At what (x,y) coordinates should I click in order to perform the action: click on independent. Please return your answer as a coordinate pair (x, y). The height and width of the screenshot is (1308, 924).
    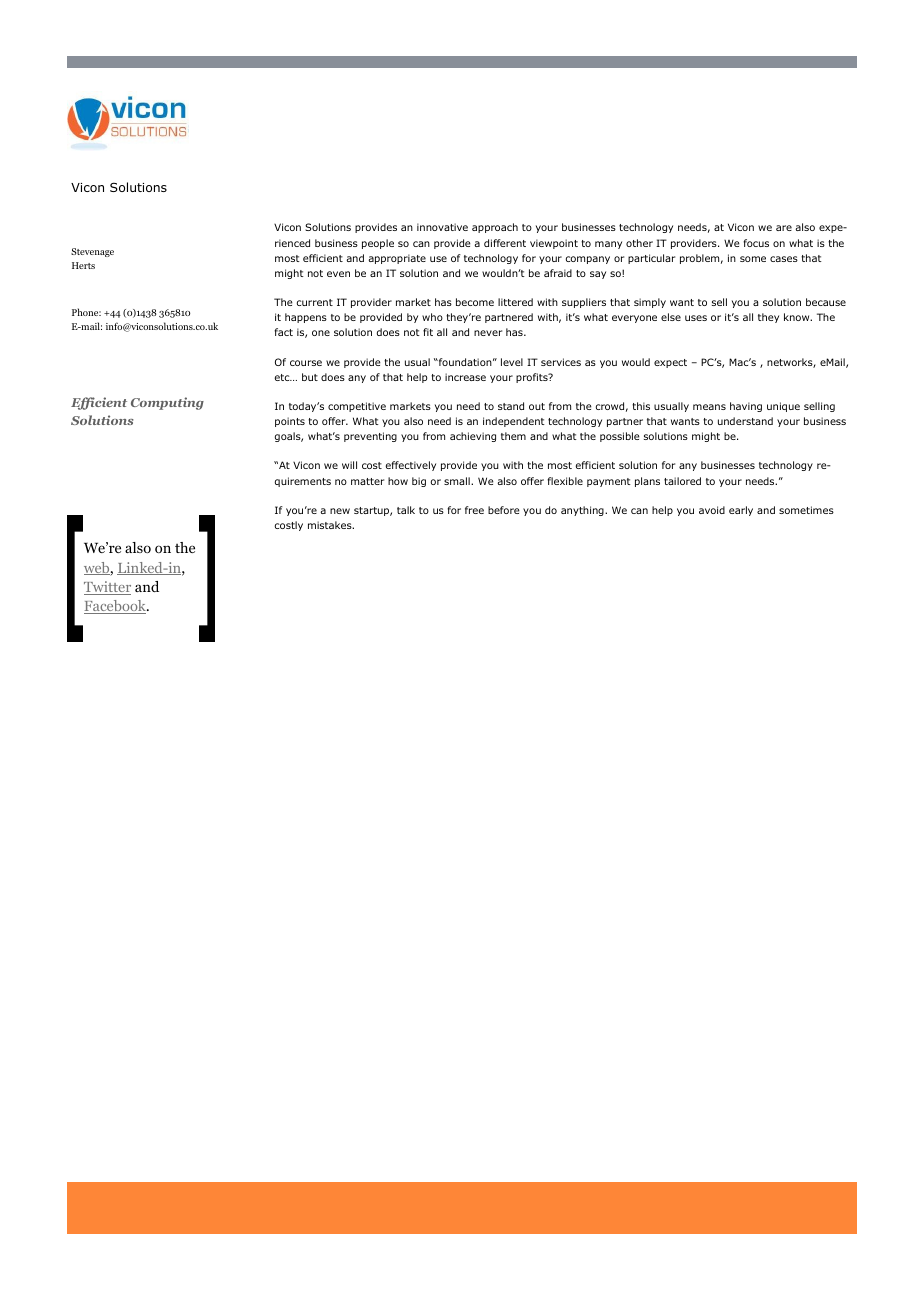
    Looking at the image, I should click on (514, 422).
